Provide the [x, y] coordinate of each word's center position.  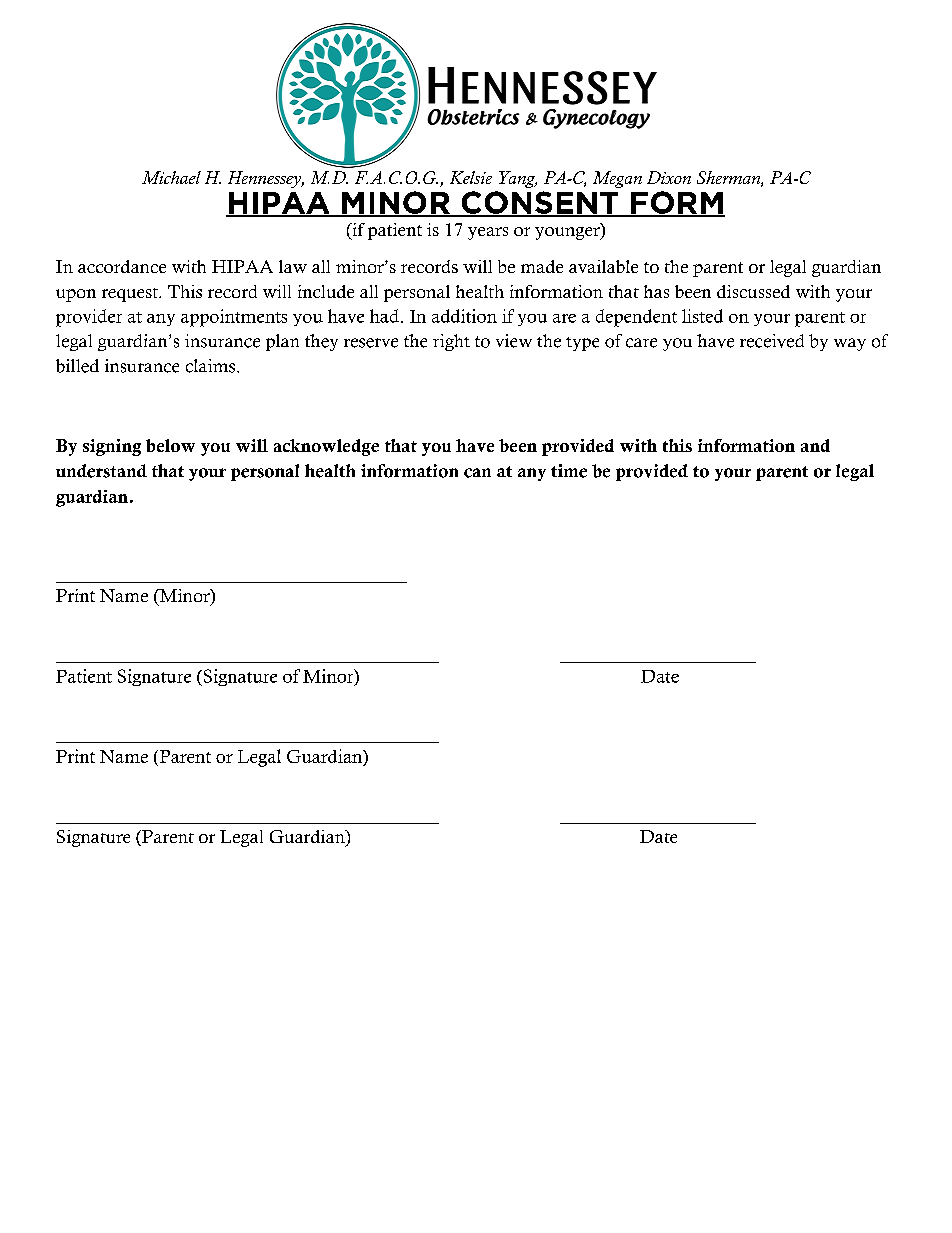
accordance [122, 266]
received [772, 341]
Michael [171, 177]
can [477, 473]
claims [212, 366]
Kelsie [471, 177]
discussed [753, 291]
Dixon [669, 177]
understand [101, 471]
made [542, 266]
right [451, 342]
